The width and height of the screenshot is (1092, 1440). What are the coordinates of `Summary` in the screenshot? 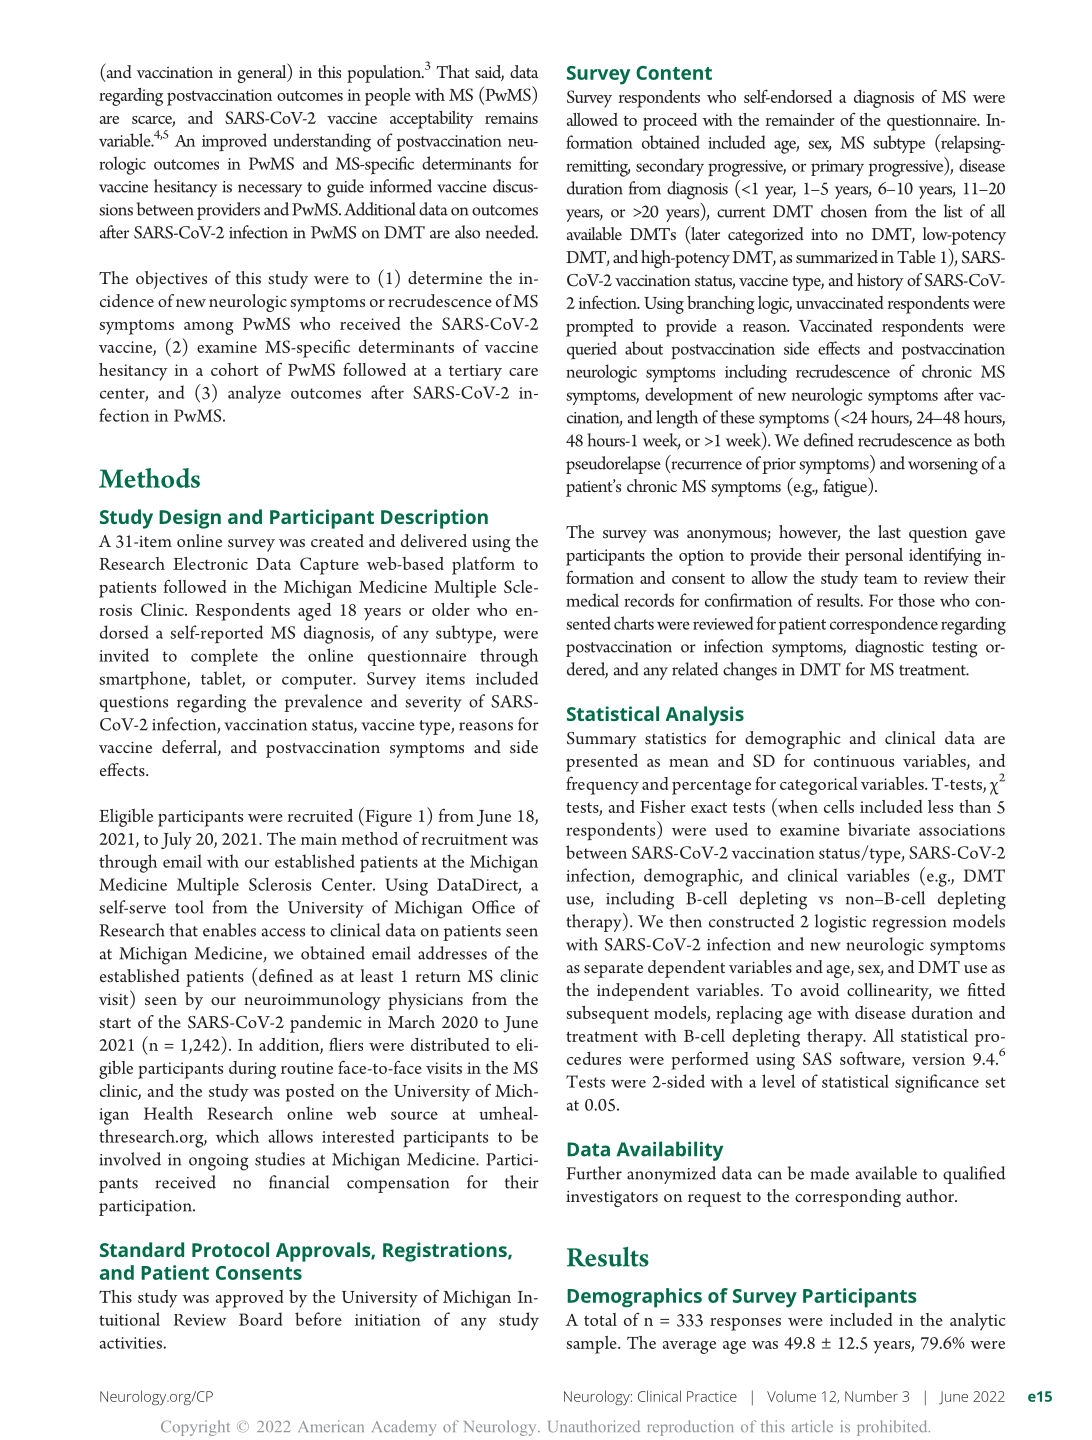 It's located at (602, 740).
